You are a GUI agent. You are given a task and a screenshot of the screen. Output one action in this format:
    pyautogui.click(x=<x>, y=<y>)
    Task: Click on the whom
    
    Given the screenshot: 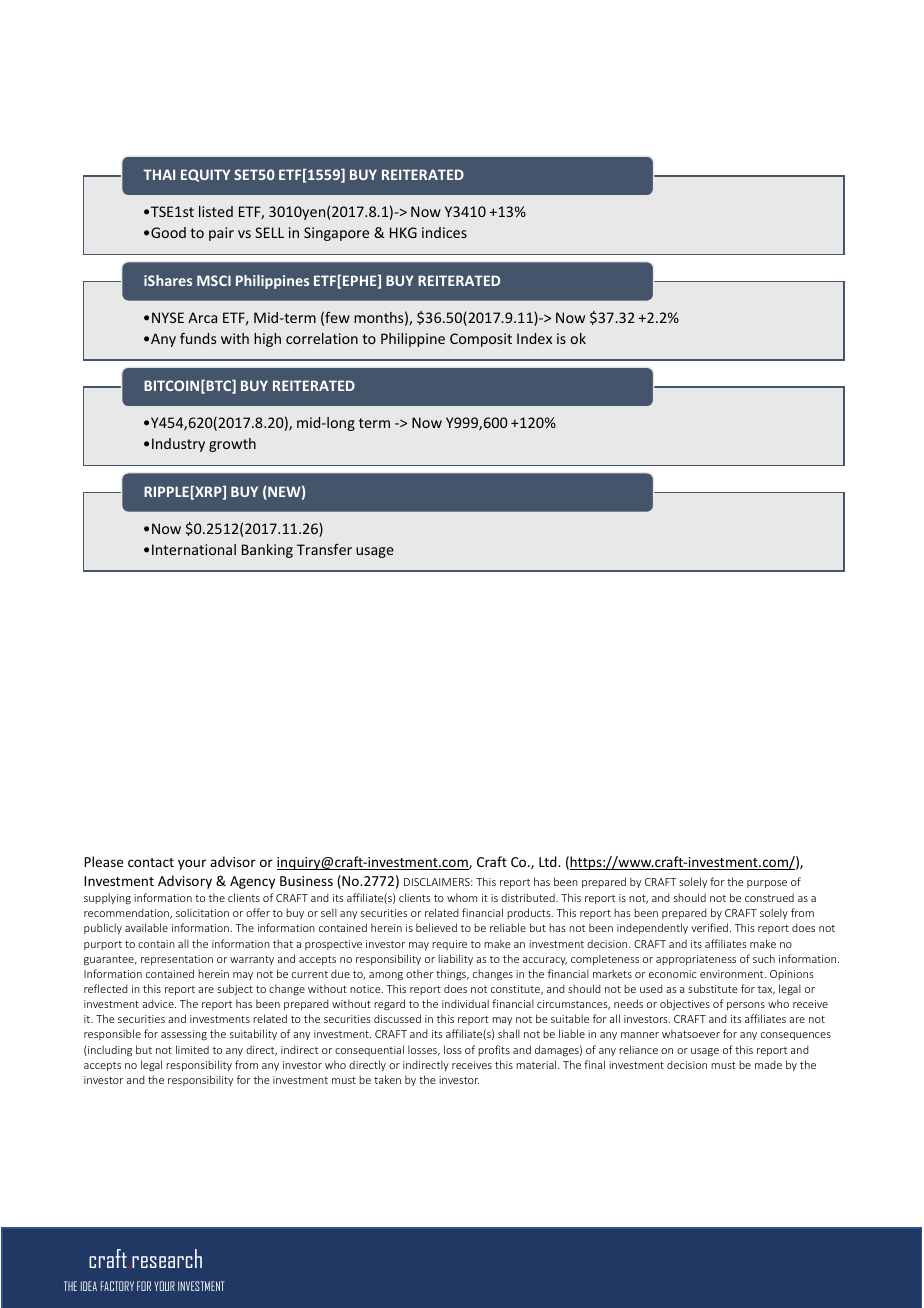 What is the action you would take?
    pyautogui.click(x=462, y=897)
